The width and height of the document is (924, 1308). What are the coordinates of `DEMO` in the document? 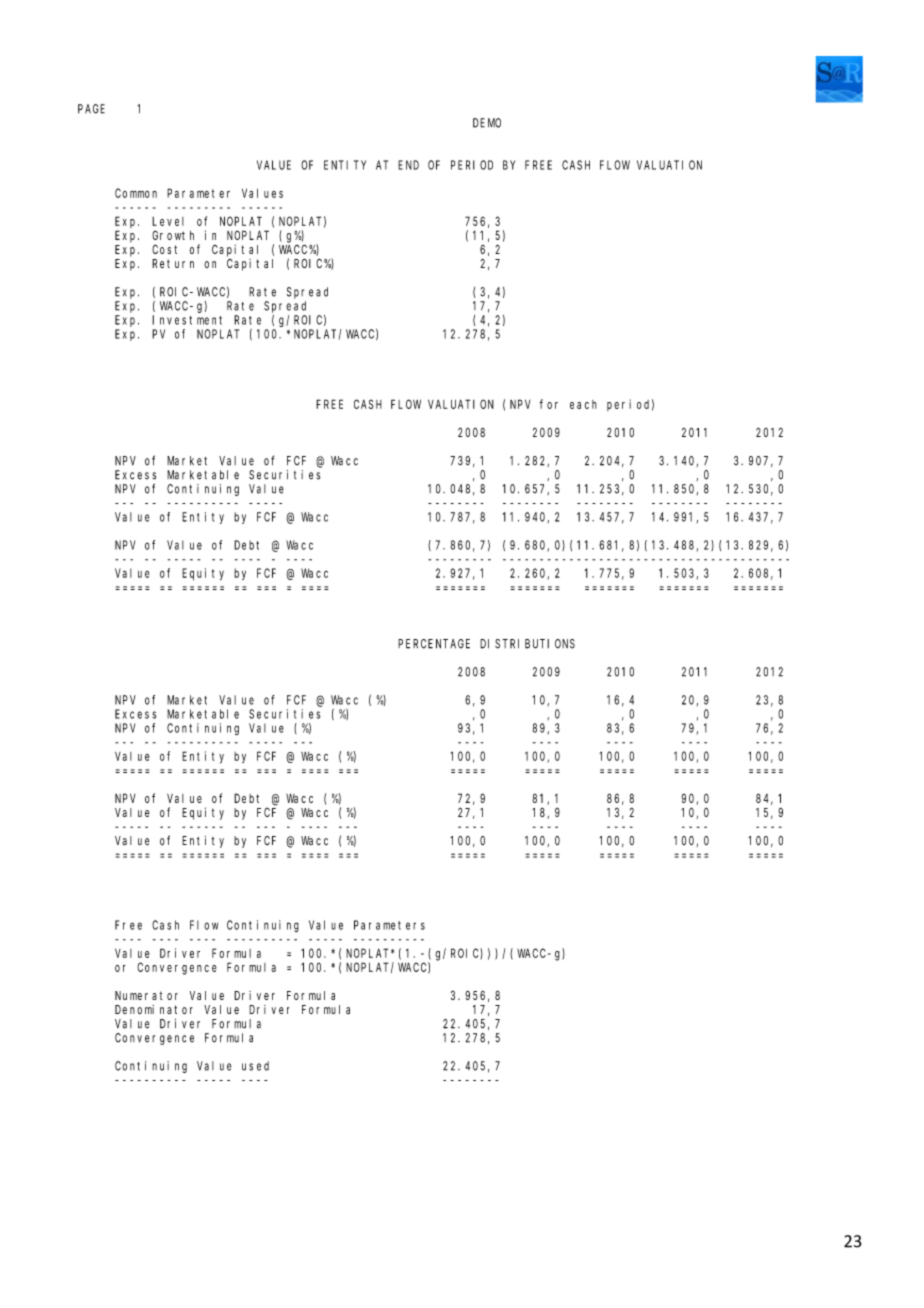 It's located at (487, 123).
